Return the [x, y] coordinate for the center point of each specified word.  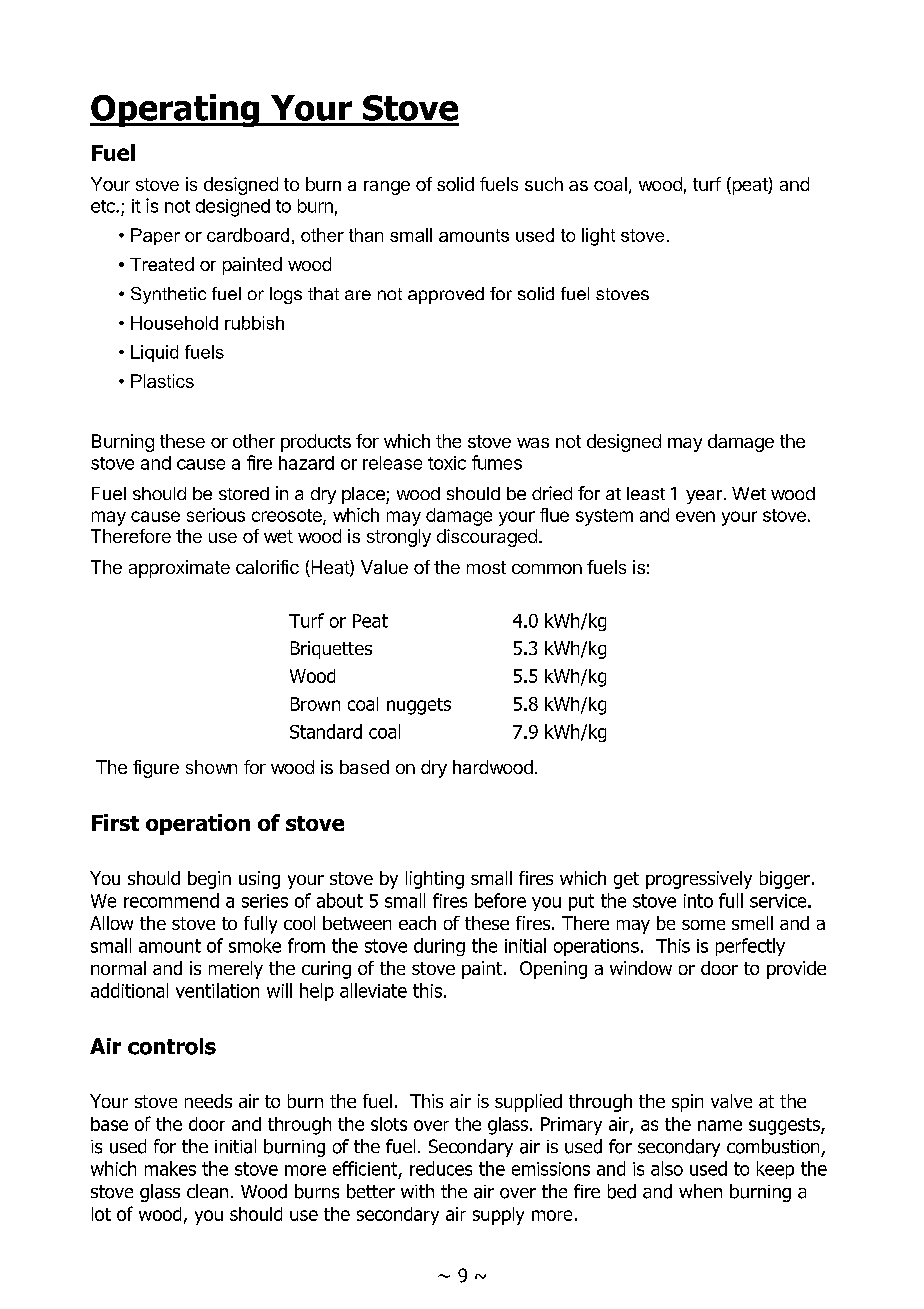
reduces [441, 1168]
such [544, 184]
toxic [447, 463]
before [500, 900]
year [704, 497]
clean [207, 1191]
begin [209, 880]
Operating [176, 110]
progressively [699, 880]
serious [216, 515]
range [387, 188]
